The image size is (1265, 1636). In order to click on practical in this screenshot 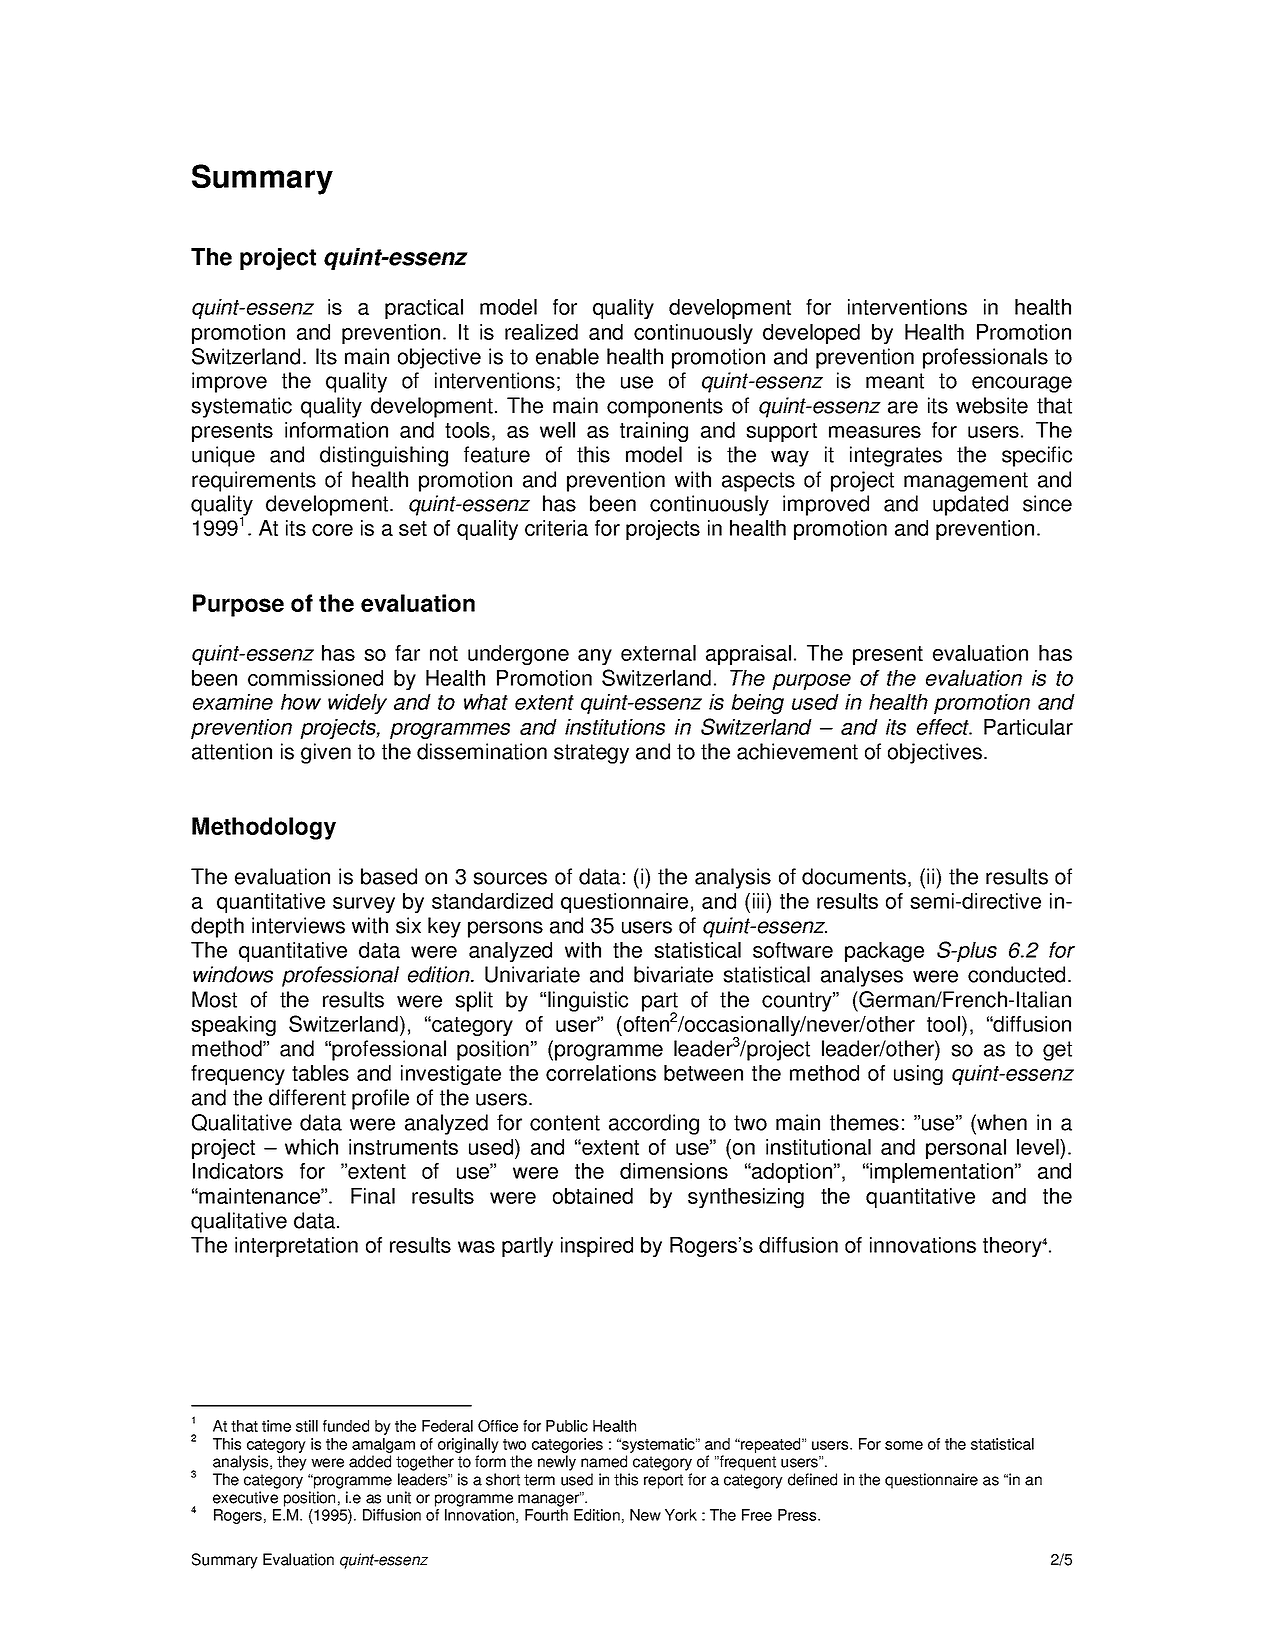, I will do `click(424, 309)`.
